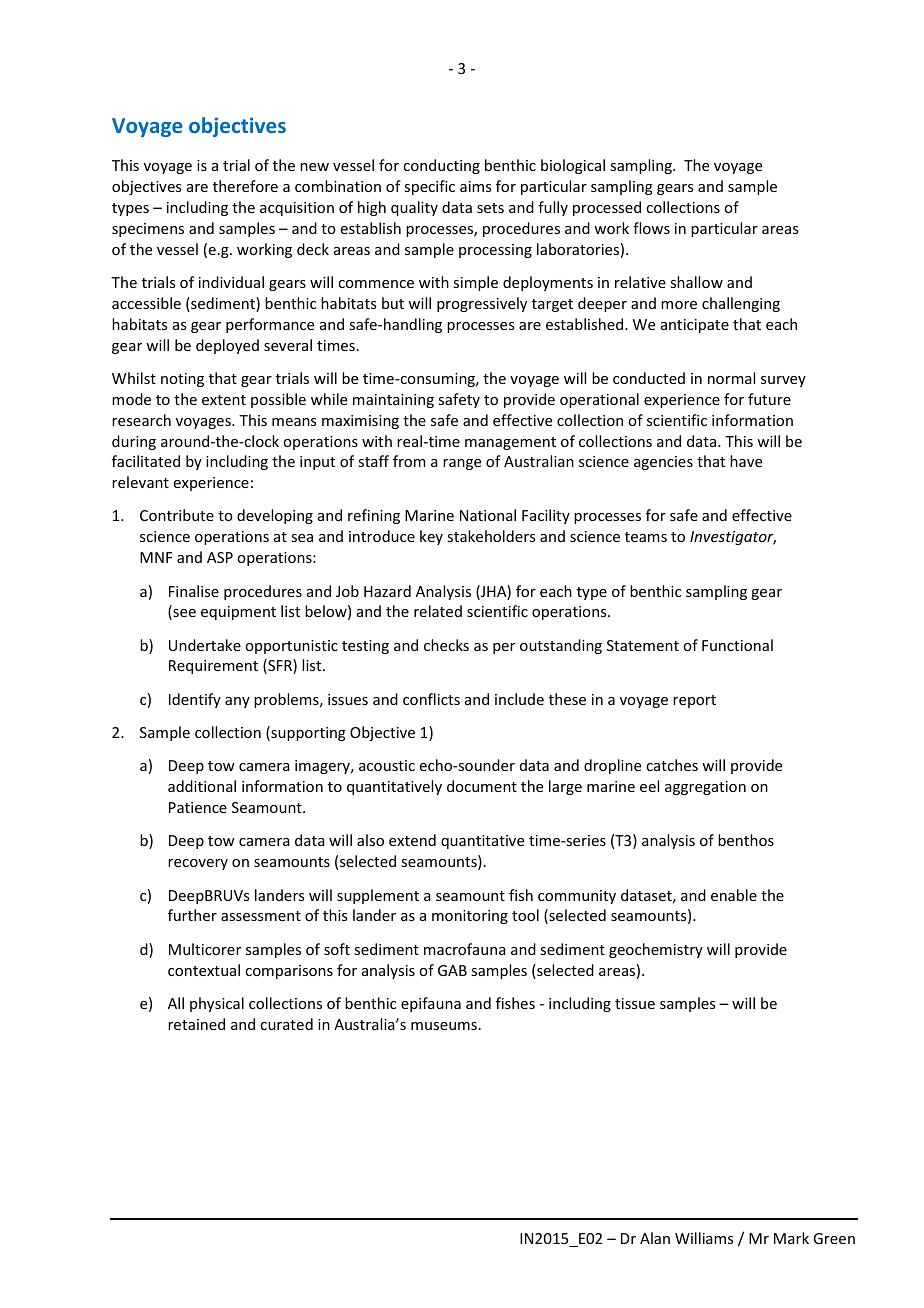 The width and height of the image is (924, 1308). What do you see at coordinates (791, 1238) in the image?
I see `Mark` at bounding box center [791, 1238].
